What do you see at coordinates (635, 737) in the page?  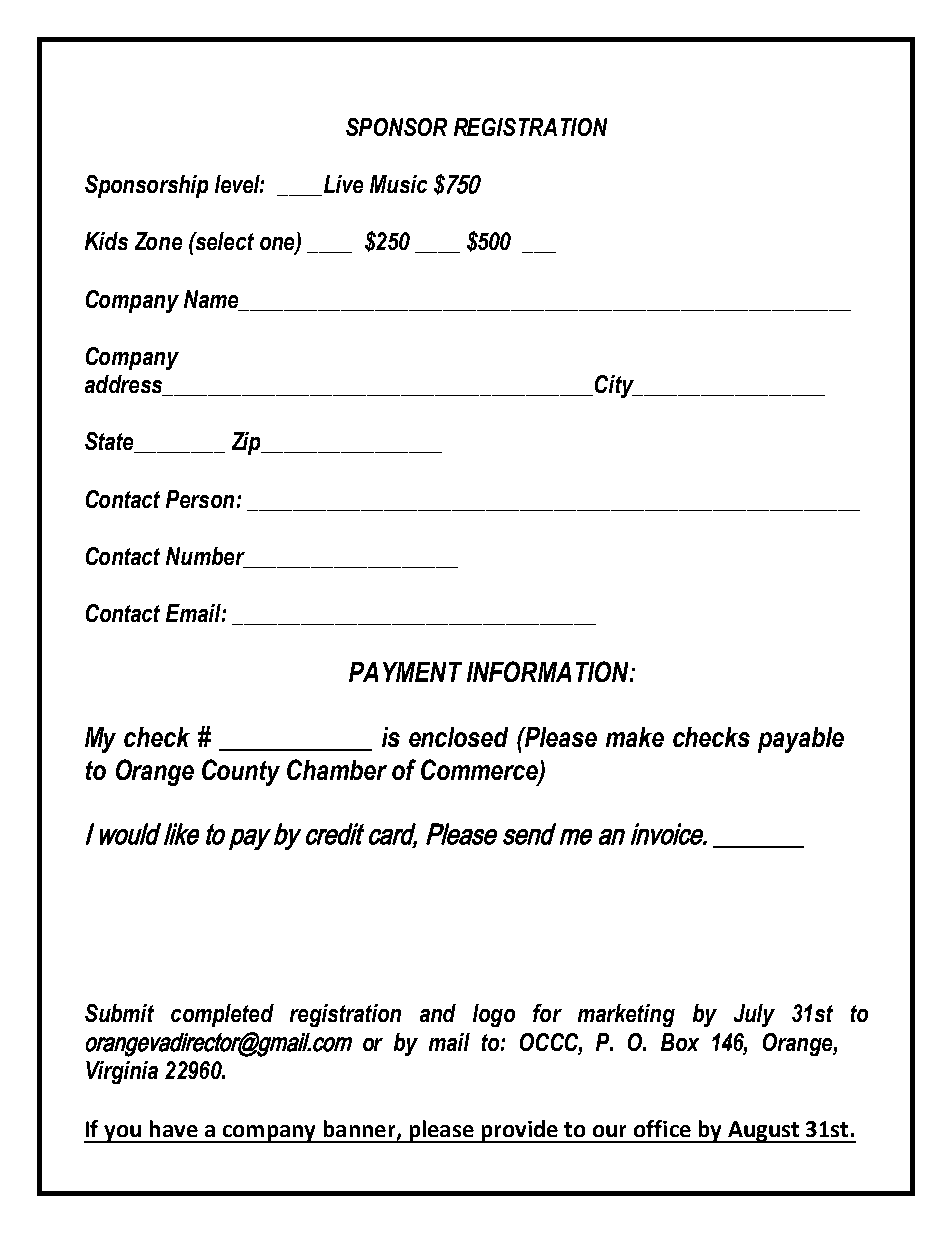 I see `make` at bounding box center [635, 737].
